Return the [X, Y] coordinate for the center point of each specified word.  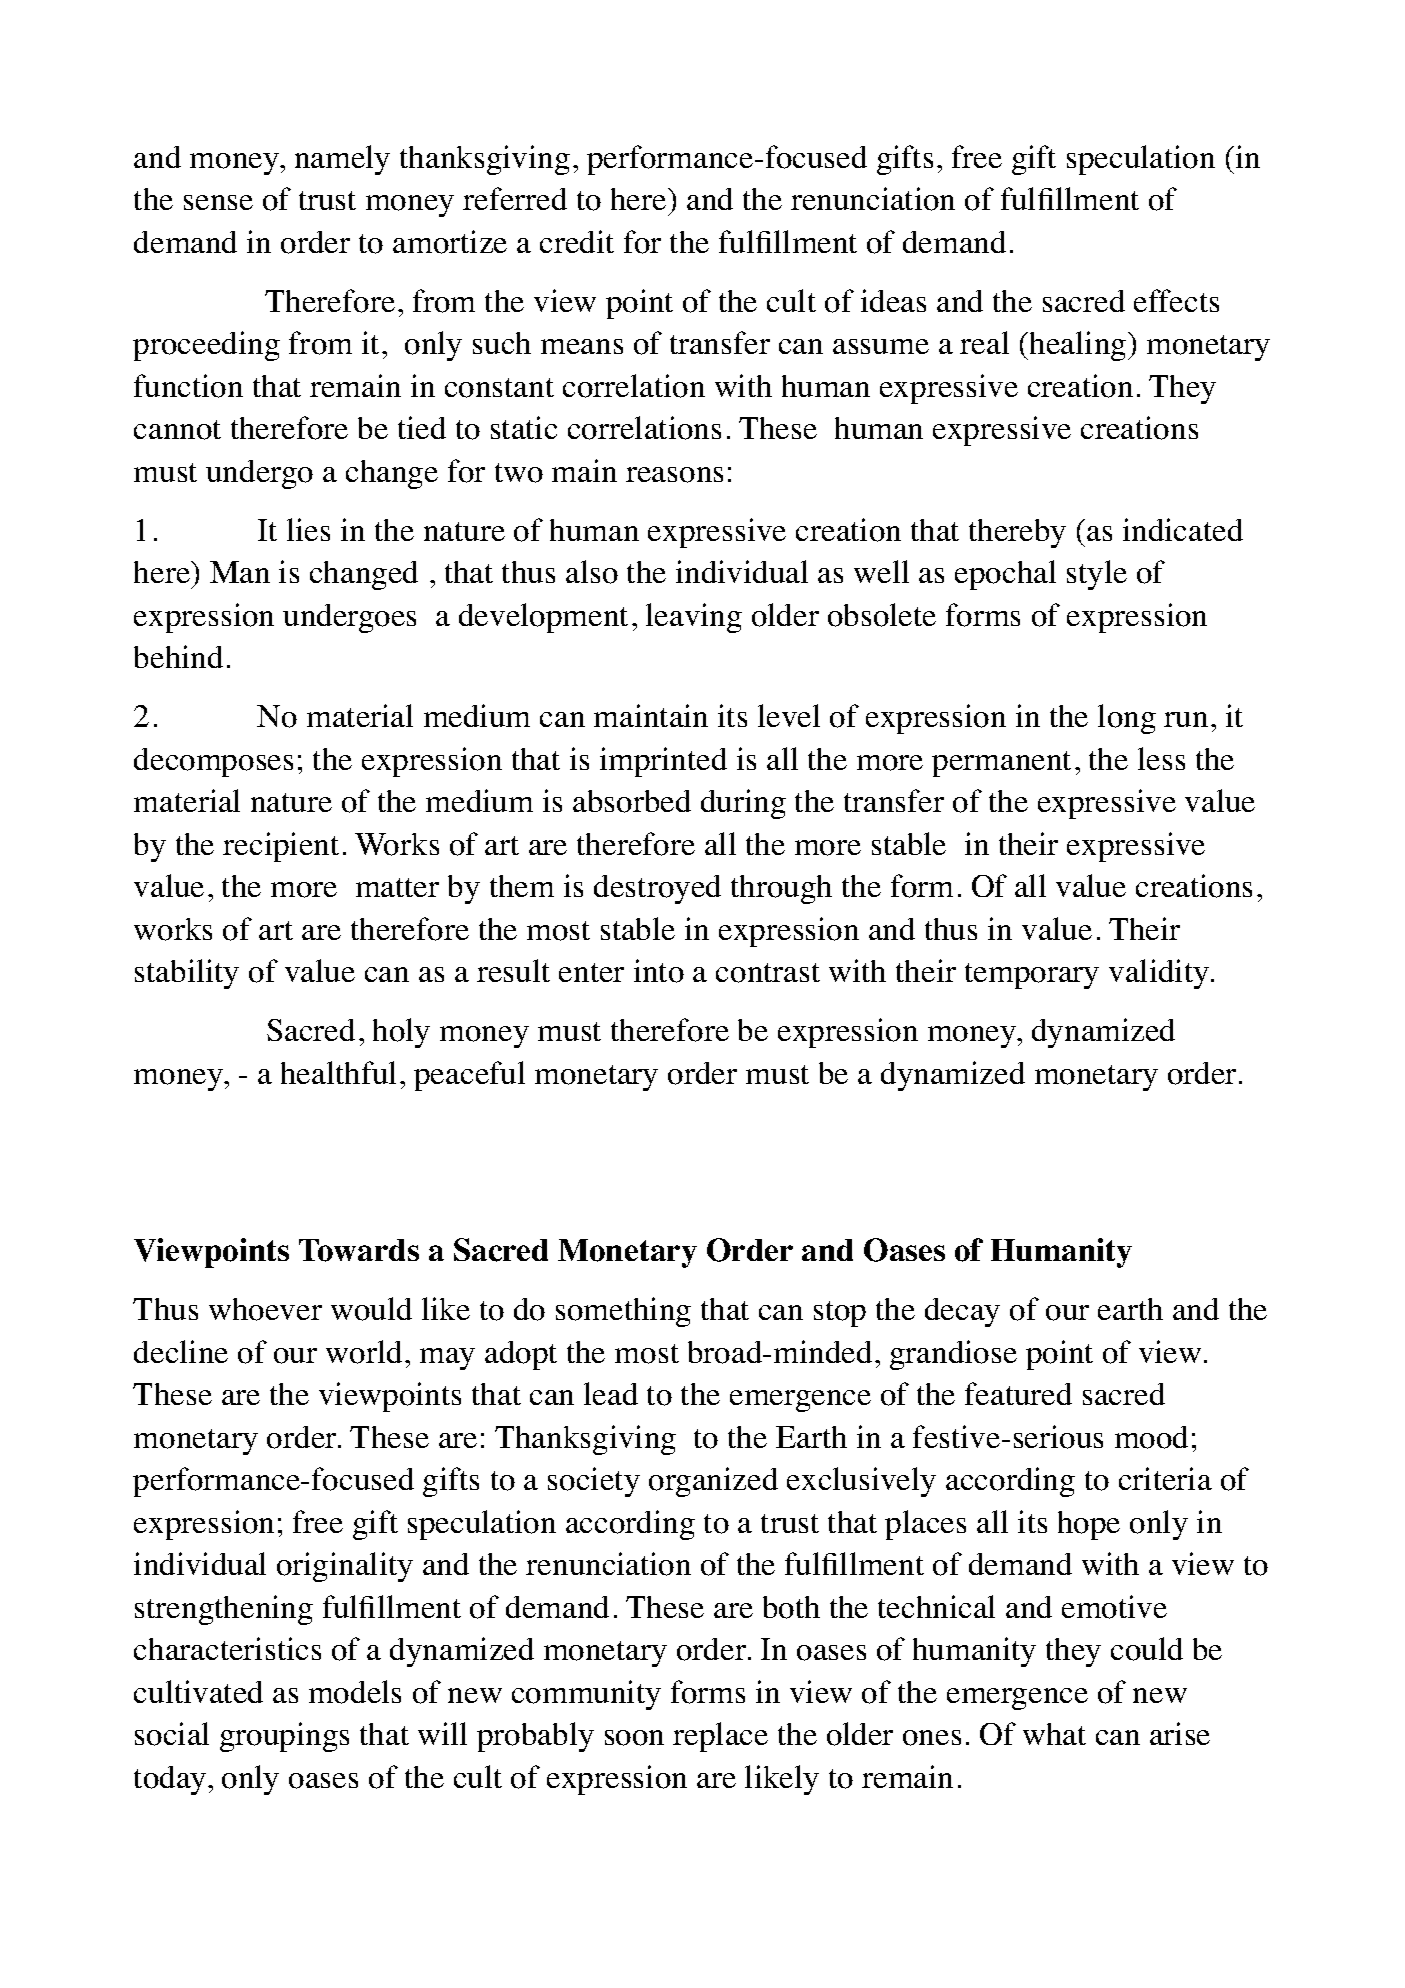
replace [720, 1737]
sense [218, 202]
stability [187, 974]
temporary [1032, 976]
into [659, 971]
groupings [284, 1737]
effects [1176, 300]
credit [577, 241]
